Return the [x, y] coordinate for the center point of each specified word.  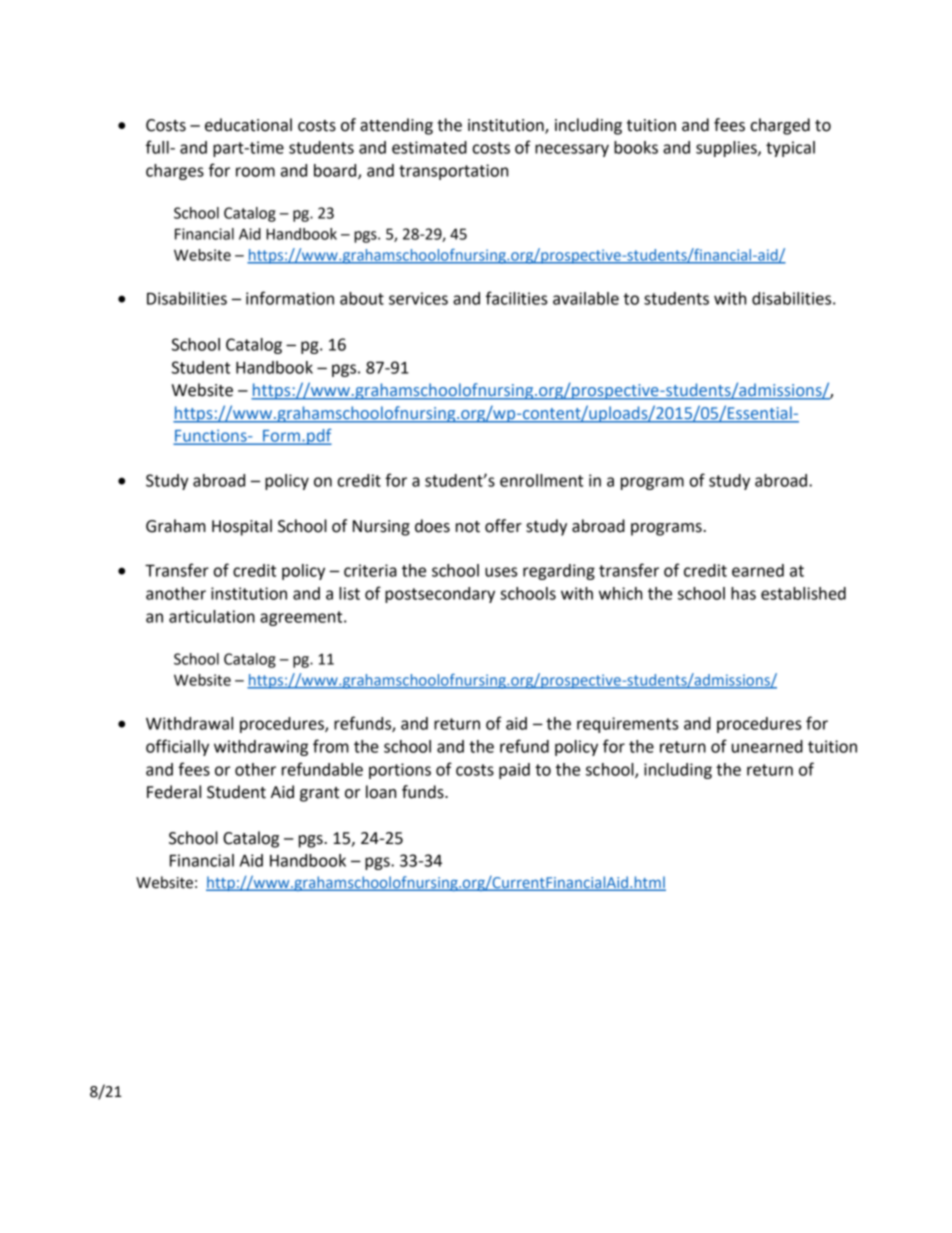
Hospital [242, 527]
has [743, 593]
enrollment [541, 480]
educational [248, 125]
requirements [628, 725]
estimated [429, 147]
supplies [727, 149]
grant [319, 794]
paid [514, 771]
